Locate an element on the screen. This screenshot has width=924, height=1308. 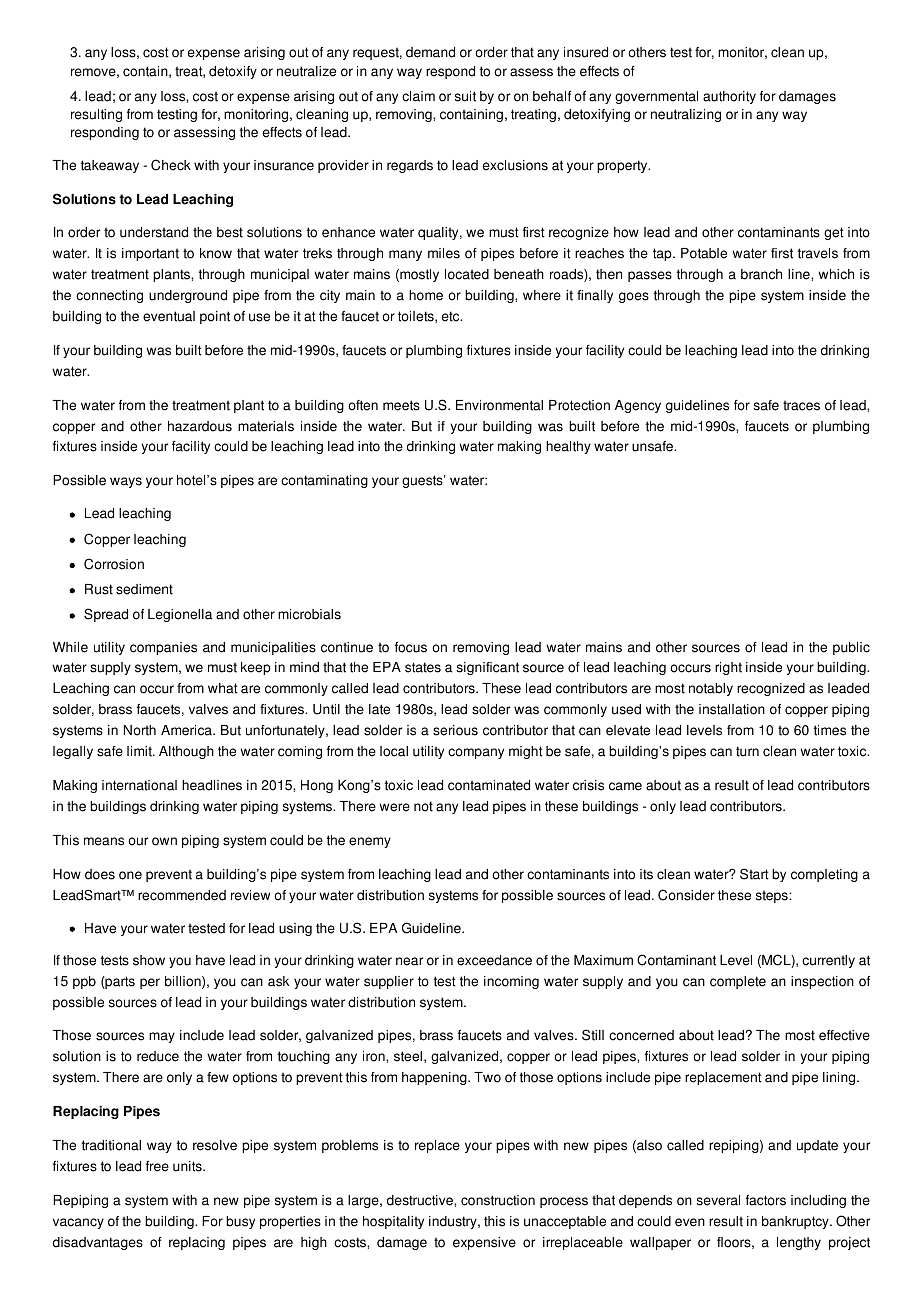
authority is located at coordinates (729, 97).
